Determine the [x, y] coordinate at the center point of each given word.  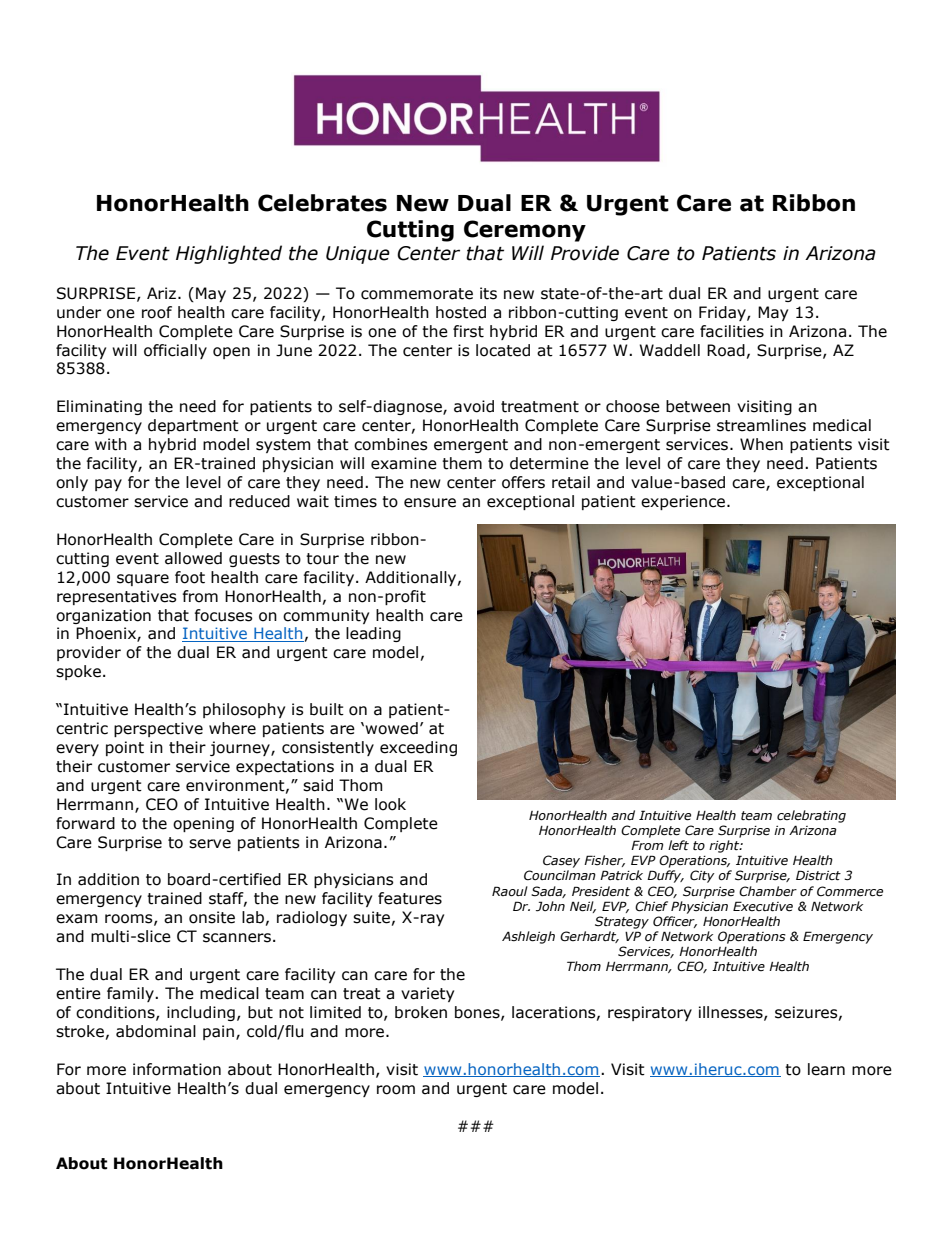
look [390, 804]
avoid [474, 406]
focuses [224, 615]
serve [210, 844]
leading [373, 634]
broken [421, 1012]
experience [684, 502]
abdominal [156, 1031]
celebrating [811, 816]
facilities [732, 331]
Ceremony [525, 231]
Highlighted [229, 254]
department [193, 426]
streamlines [761, 425]
